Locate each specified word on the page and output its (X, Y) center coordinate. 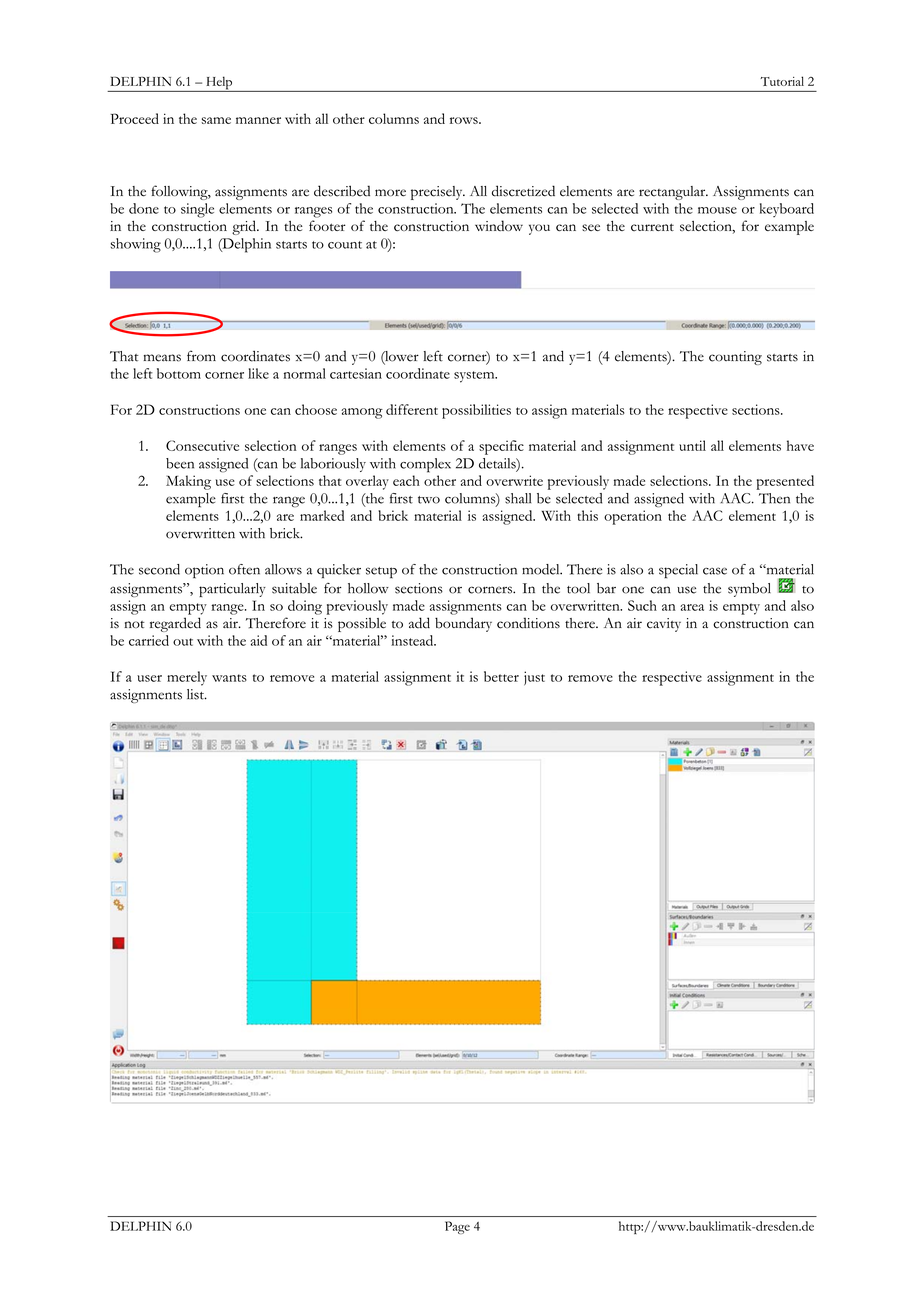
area (692, 607)
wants (229, 678)
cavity (664, 625)
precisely (438, 193)
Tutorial (782, 81)
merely (187, 678)
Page (457, 1227)
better (501, 676)
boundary (463, 624)
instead (413, 640)
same (216, 120)
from (201, 356)
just (534, 678)
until (692, 445)
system (475, 377)
